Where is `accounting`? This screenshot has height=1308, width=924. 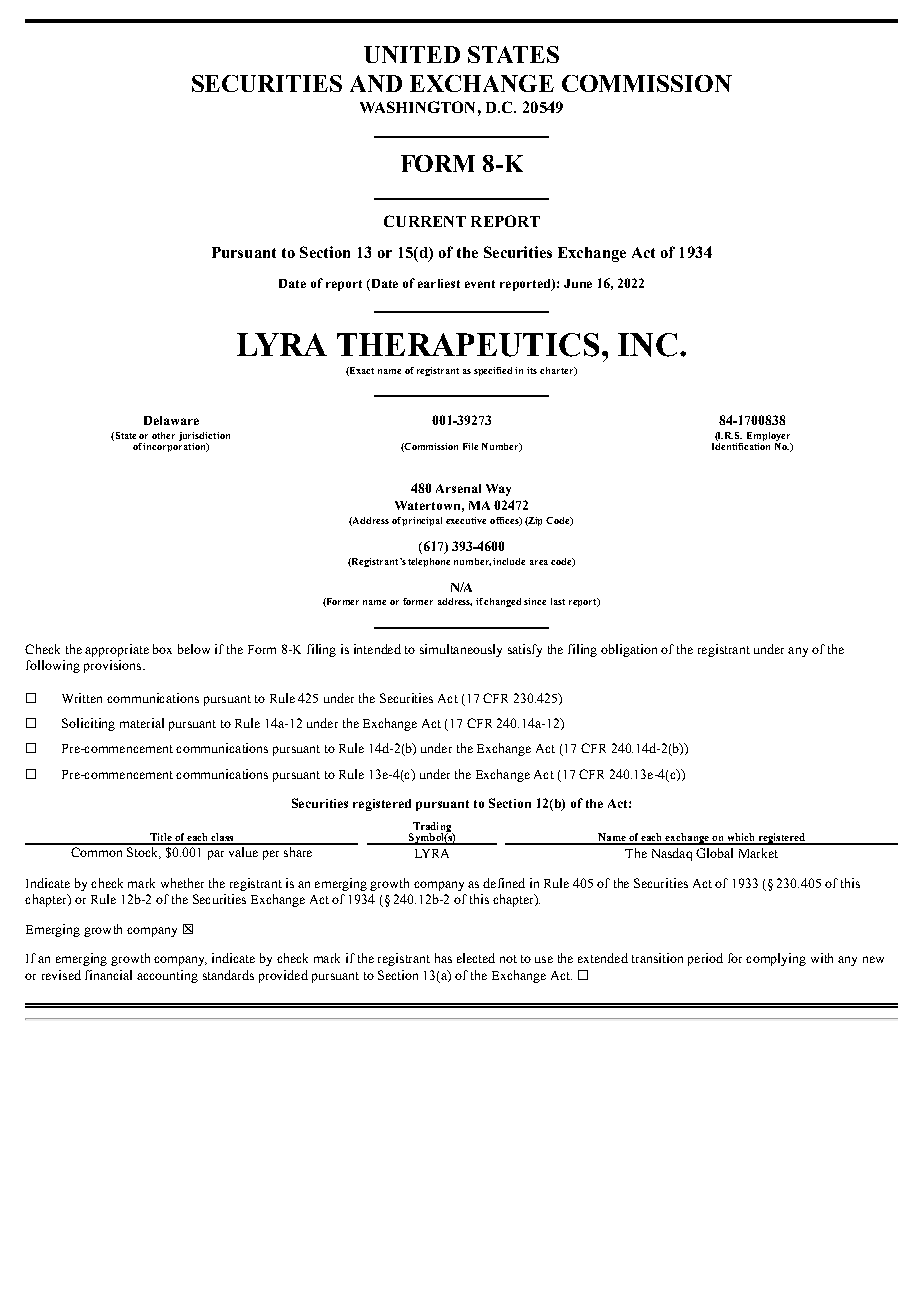
accounting is located at coordinates (167, 976).
